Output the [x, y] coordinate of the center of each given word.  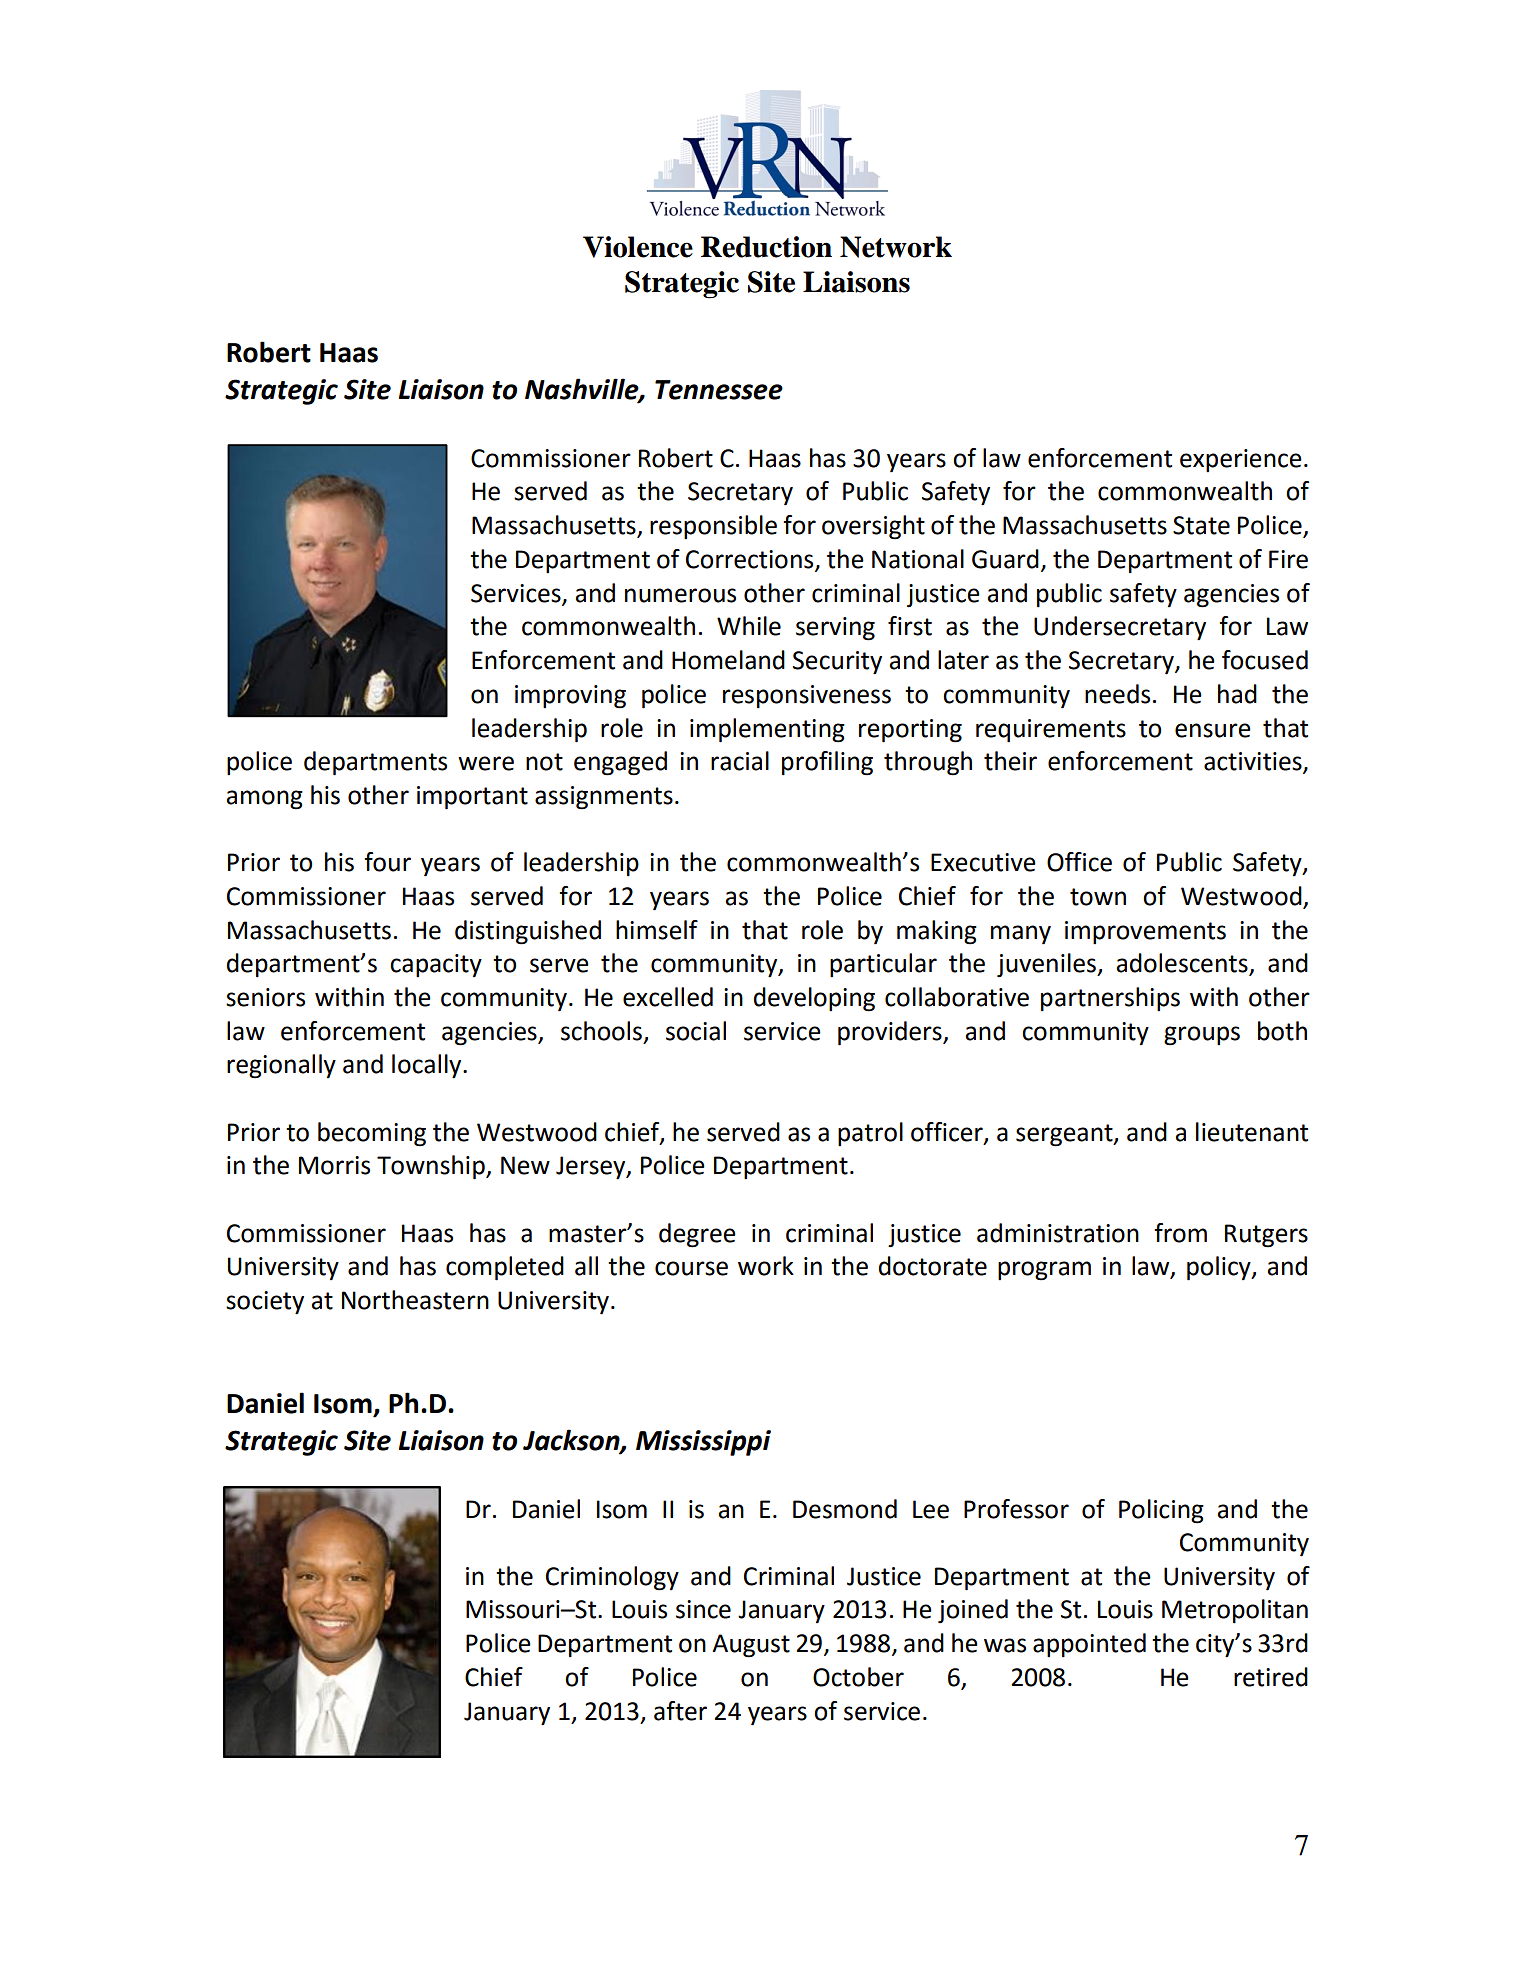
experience [1241, 460]
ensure [1213, 730]
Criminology [612, 1578]
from [1180, 1233]
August [751, 1646]
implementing [767, 730]
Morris [334, 1165]
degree [697, 1235]
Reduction [766, 247]
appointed [1089, 1645]
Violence [638, 247]
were [486, 763]
